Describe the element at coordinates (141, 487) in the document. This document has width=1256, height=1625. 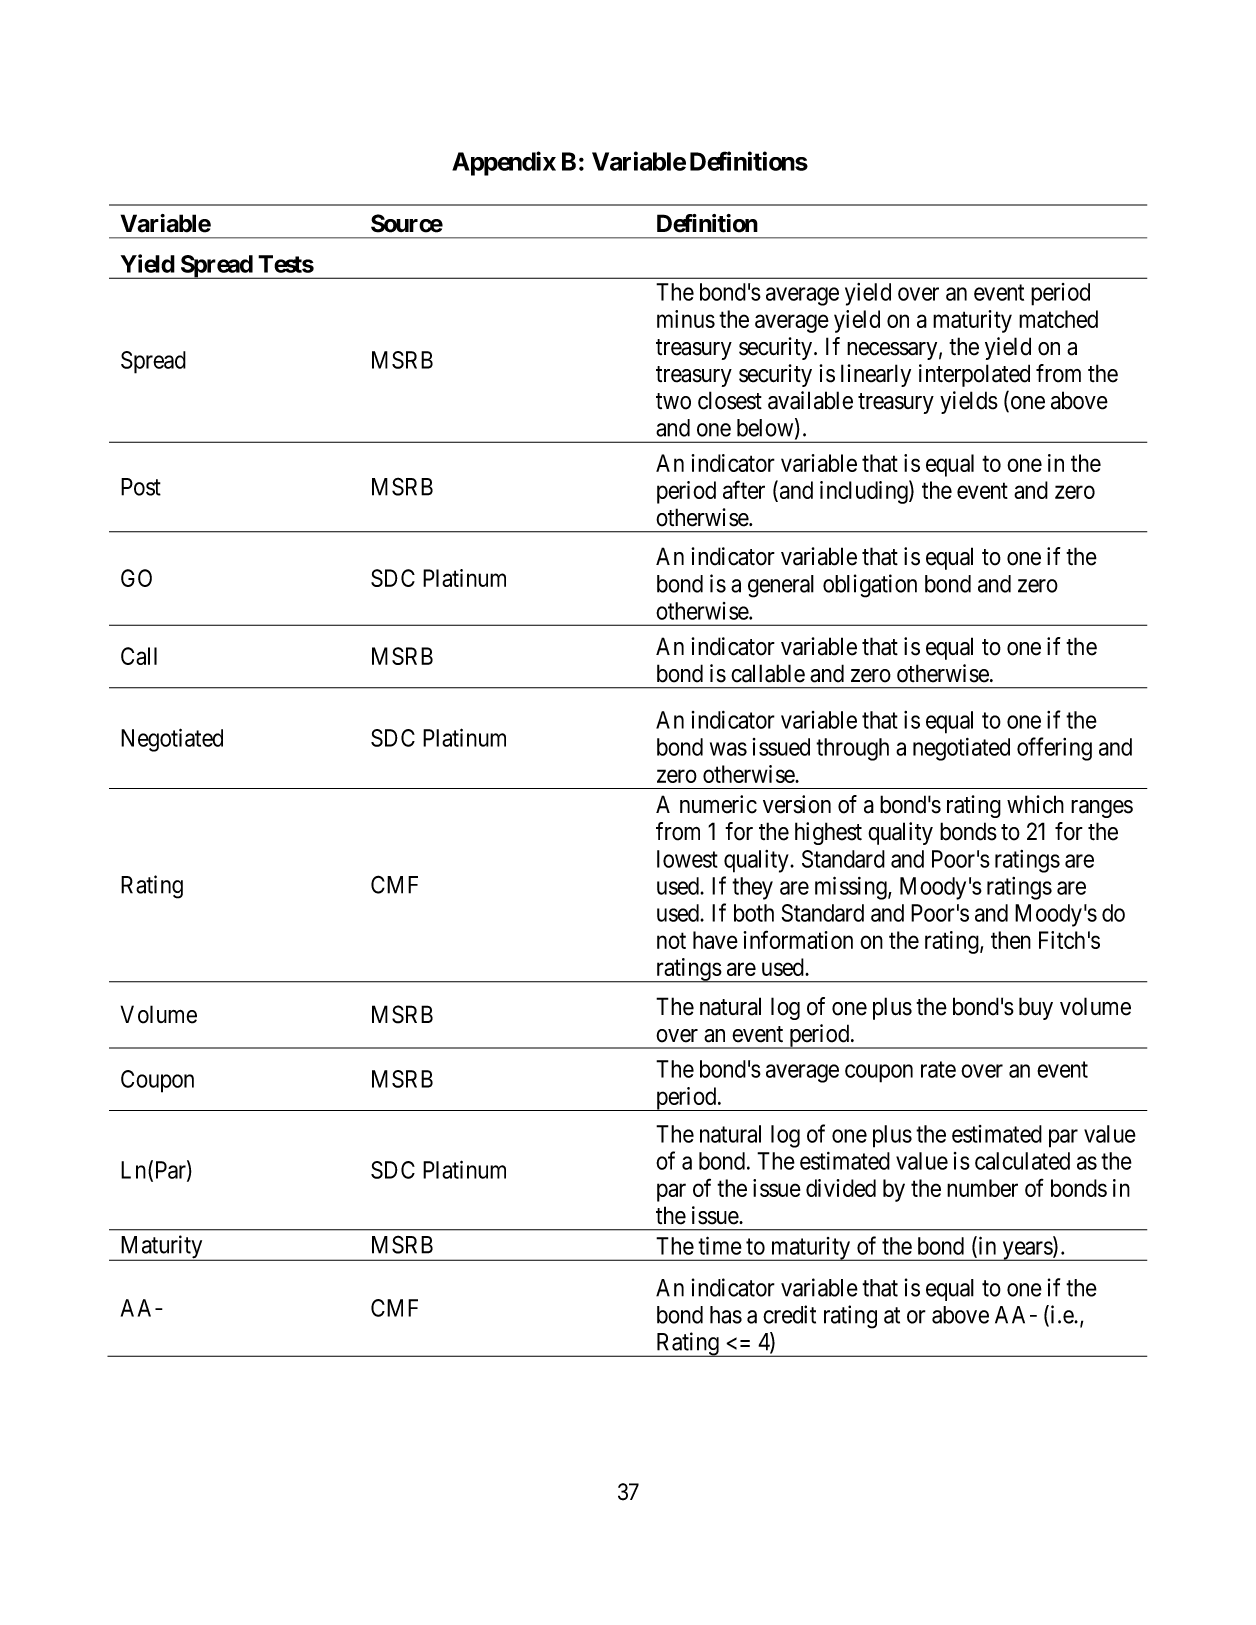
I see `Post` at that location.
